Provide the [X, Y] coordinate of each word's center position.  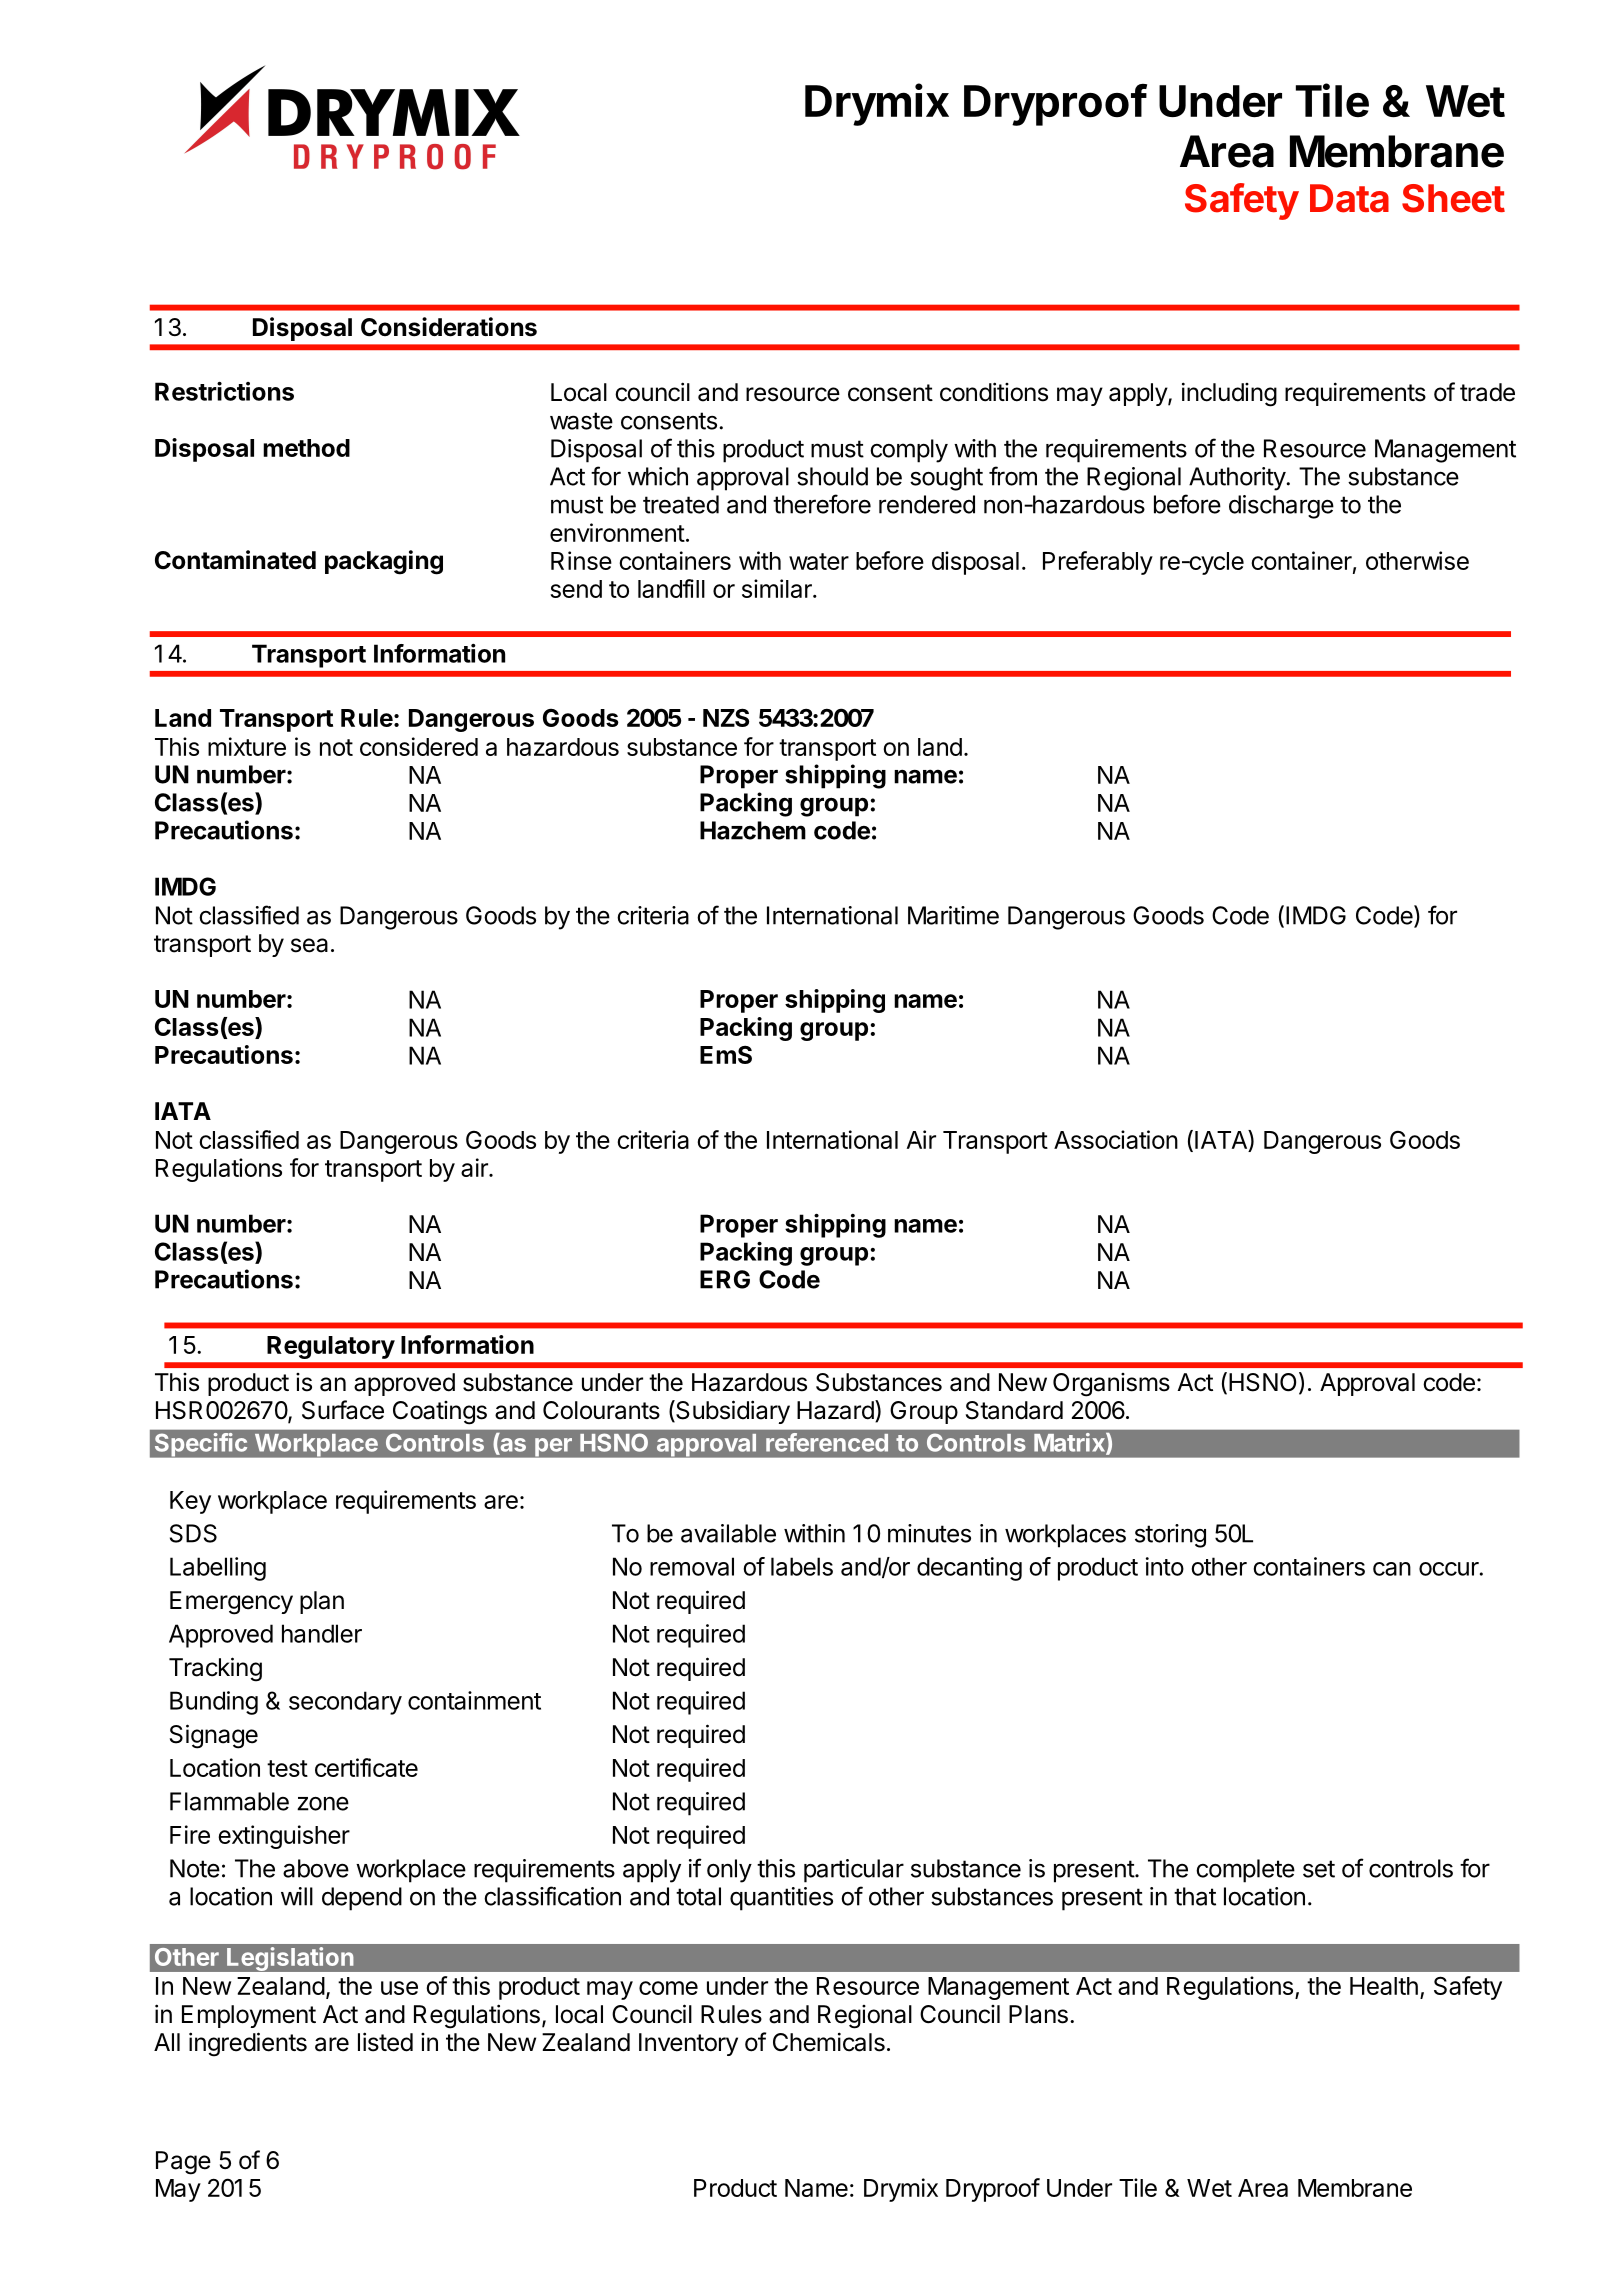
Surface [343, 1410]
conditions [994, 392]
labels [802, 1566]
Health [1384, 1986]
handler [322, 1633]
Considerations [449, 327]
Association [1116, 1139]
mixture [247, 746]
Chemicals [829, 2042]
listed [385, 2042]
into [1165, 1566]
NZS [726, 717]
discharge [1281, 507]
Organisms [1111, 1385]
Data [1349, 198]
